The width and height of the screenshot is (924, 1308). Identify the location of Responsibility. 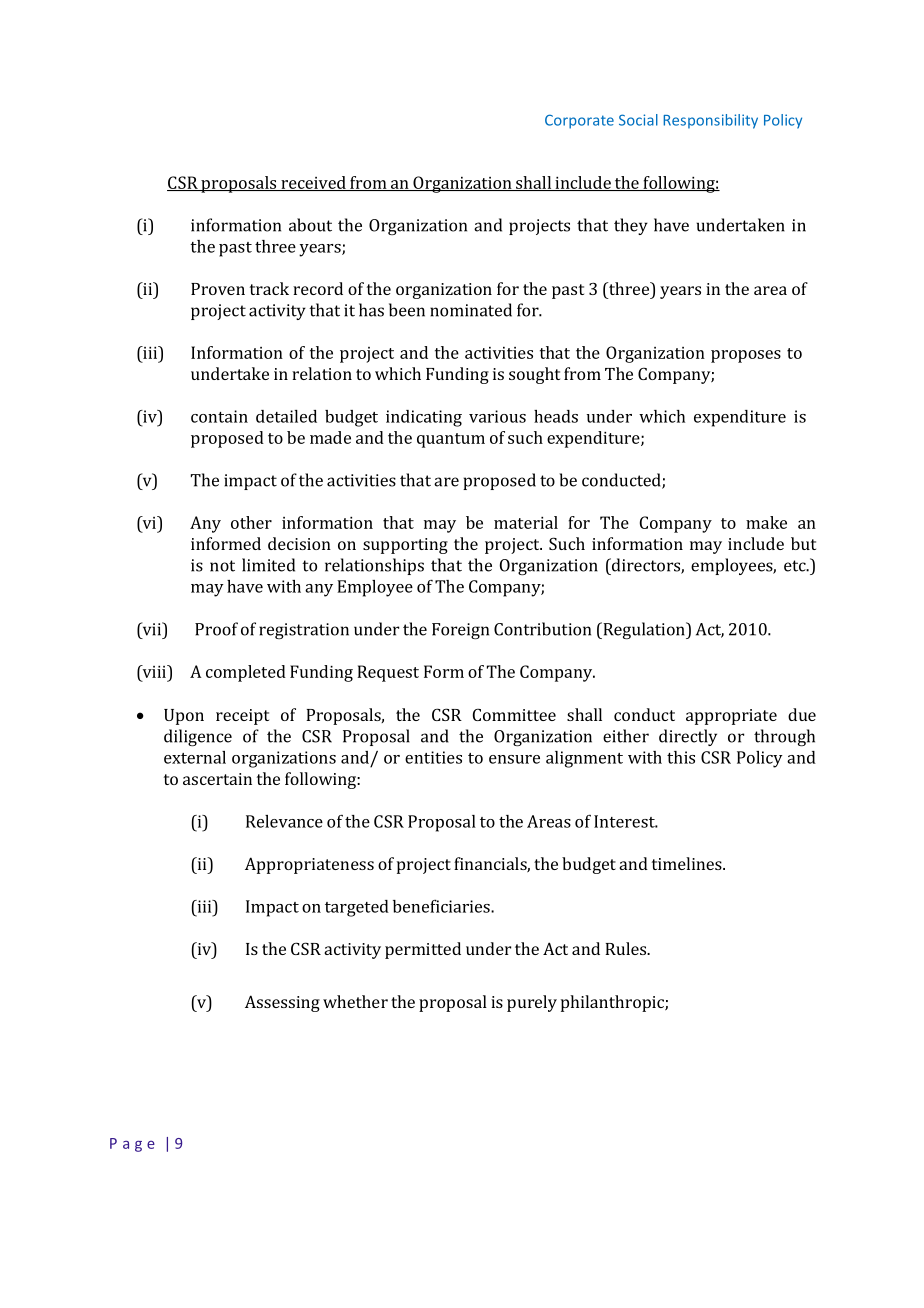
(710, 121).
